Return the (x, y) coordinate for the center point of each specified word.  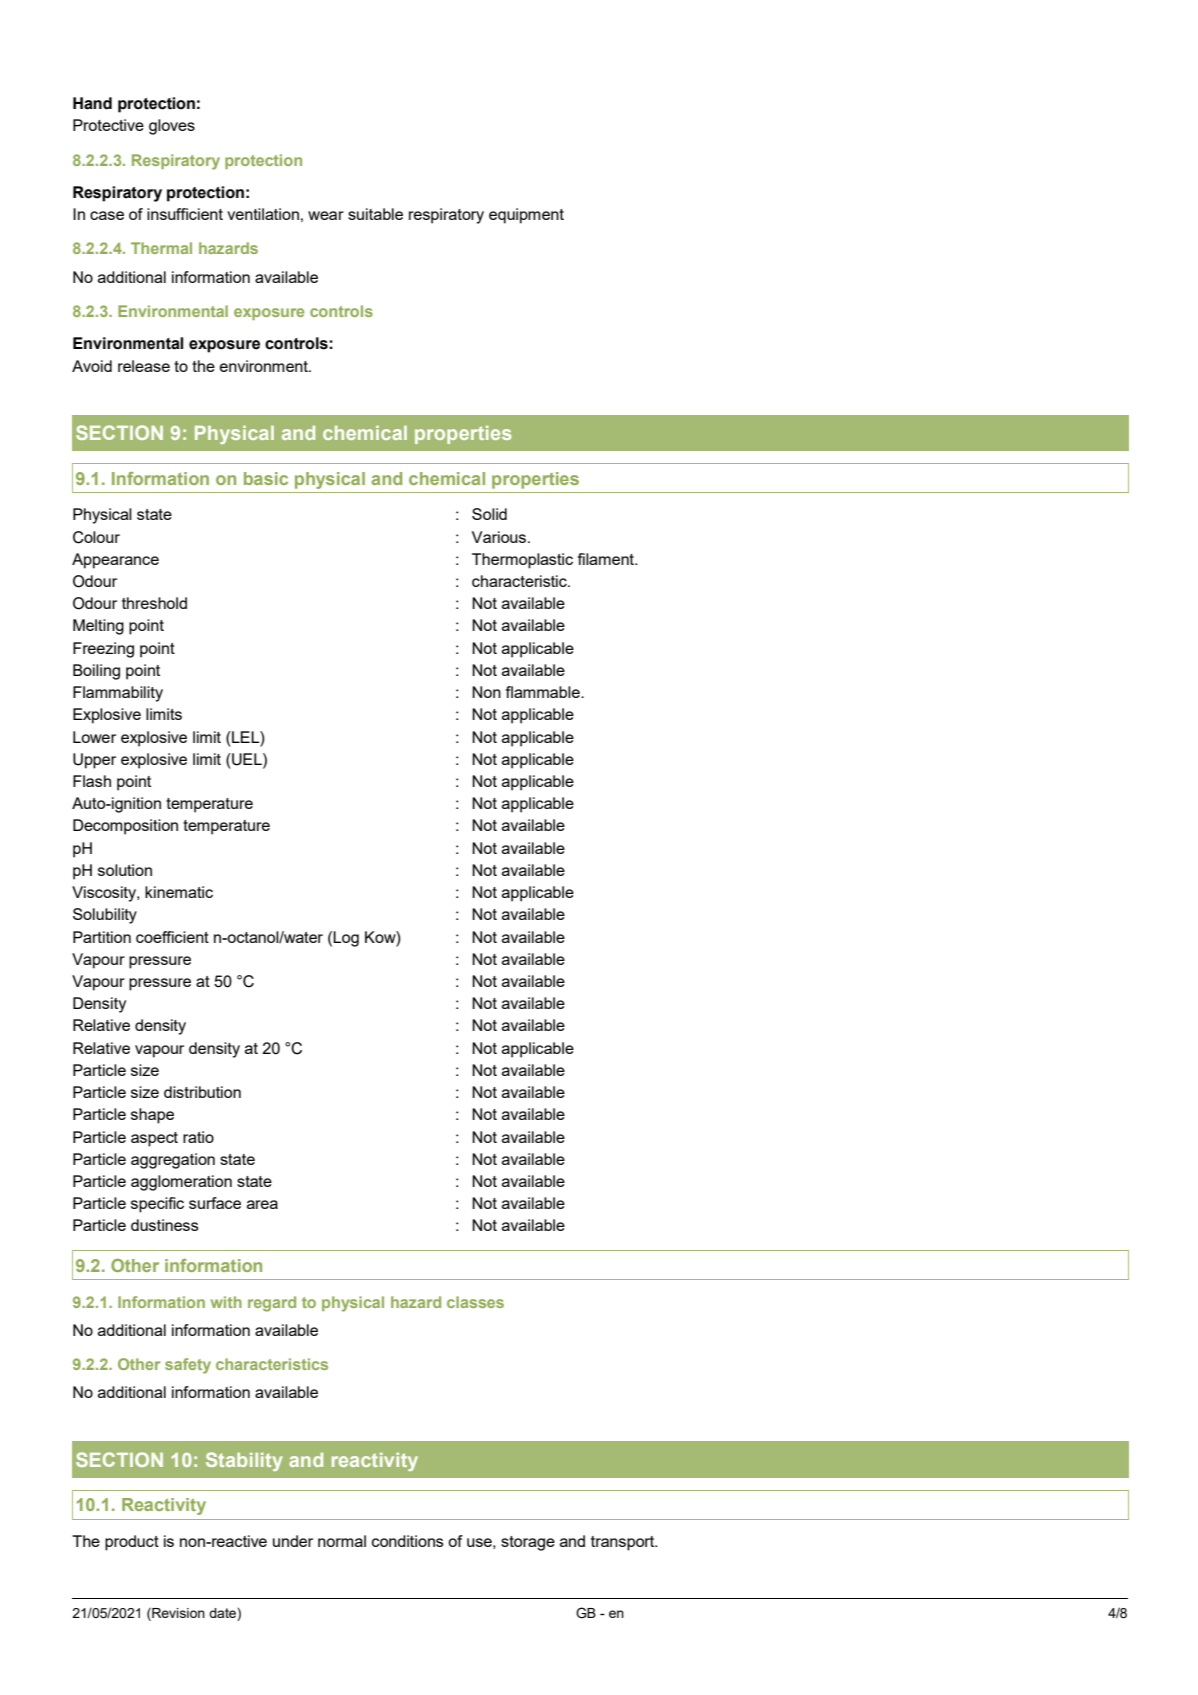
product (132, 1543)
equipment (526, 216)
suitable (375, 214)
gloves (172, 127)
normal (342, 1541)
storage (528, 1543)
